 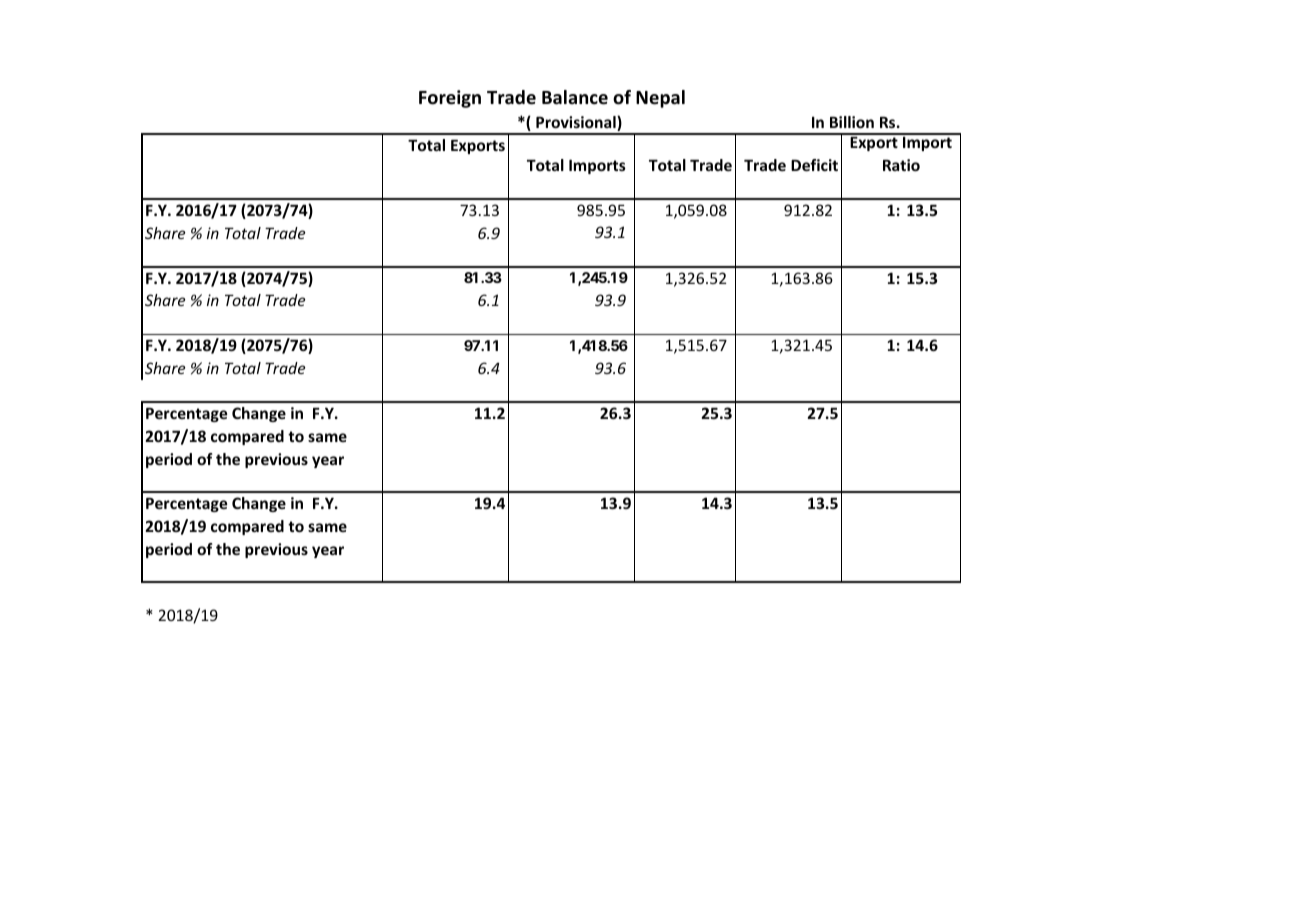 I want to click on Provisional, so click(x=577, y=123).
